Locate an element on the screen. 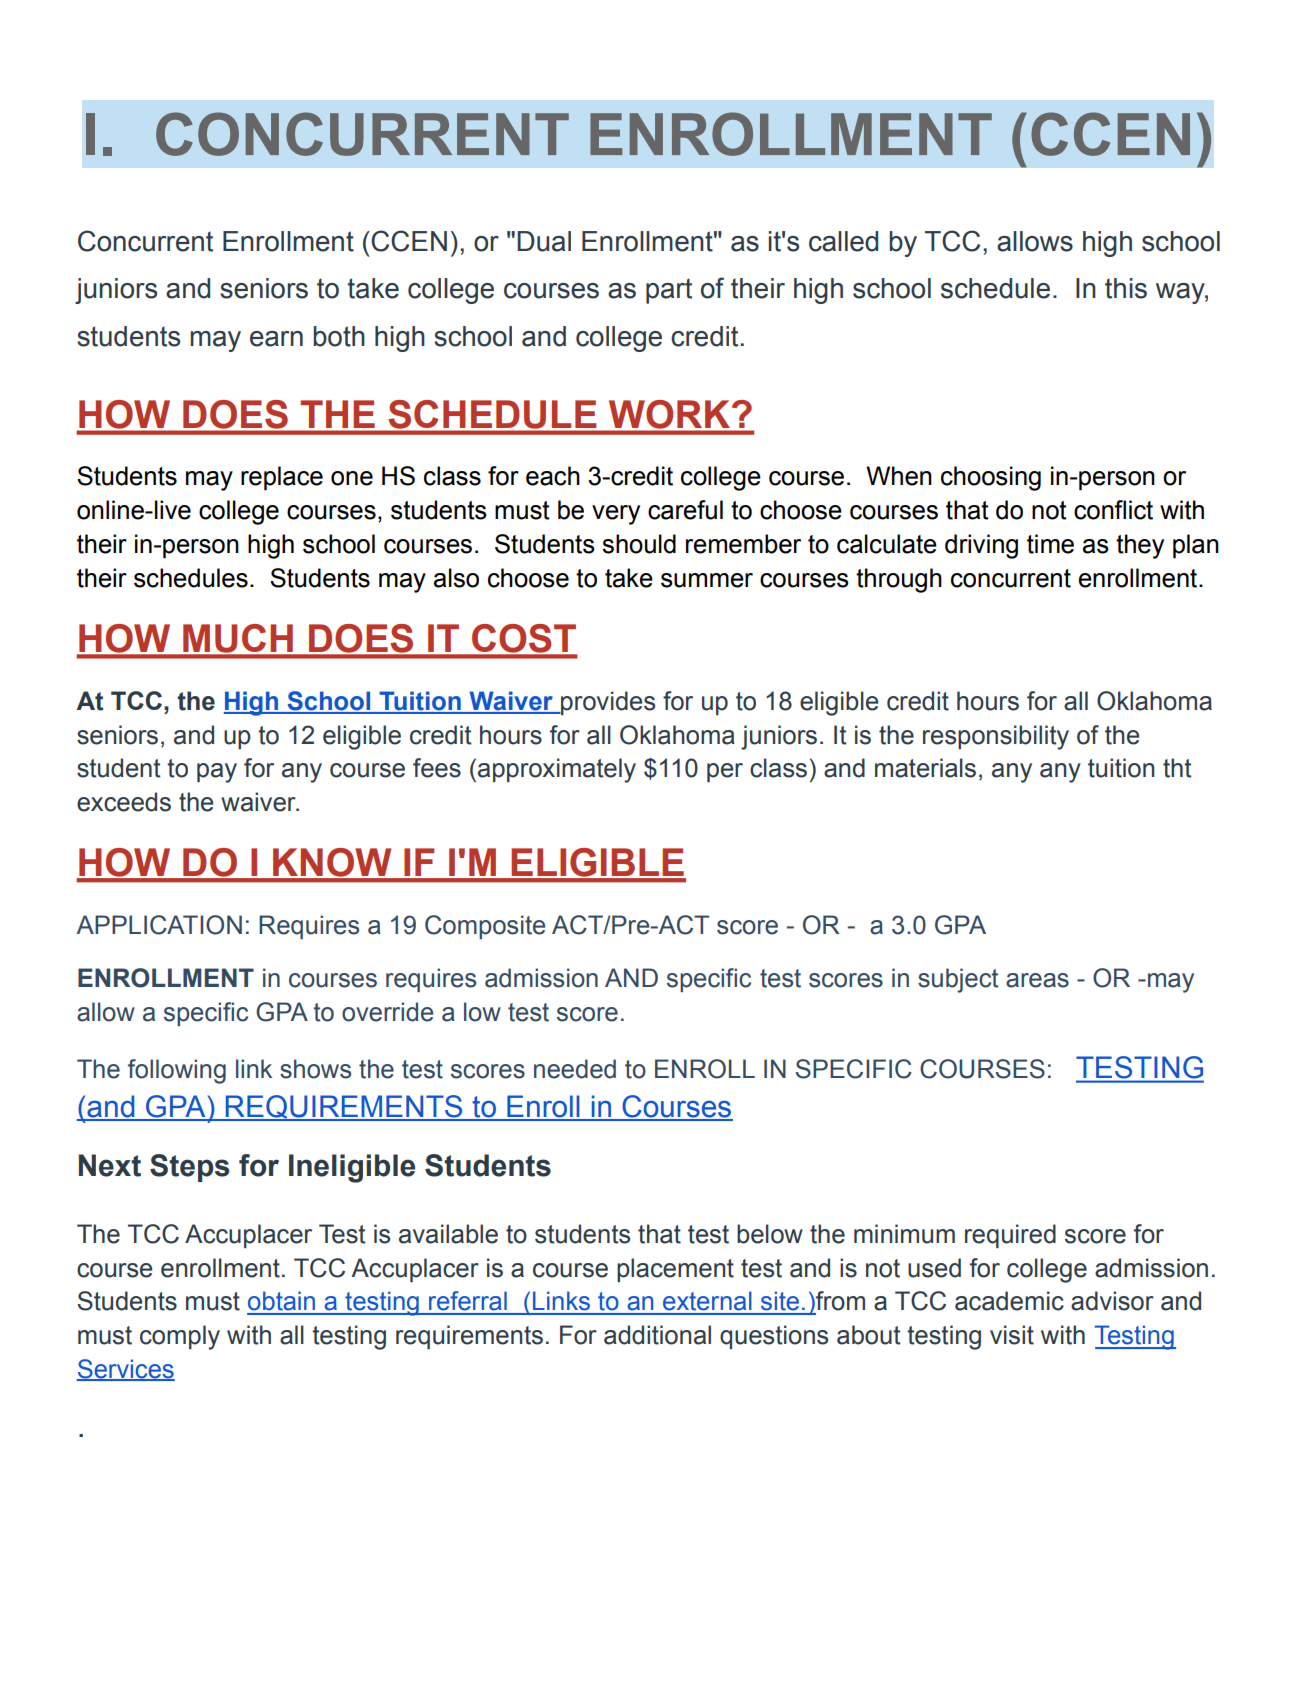 Image resolution: width=1304 pixels, height=1688 pixels. required is located at coordinates (1010, 1236).
